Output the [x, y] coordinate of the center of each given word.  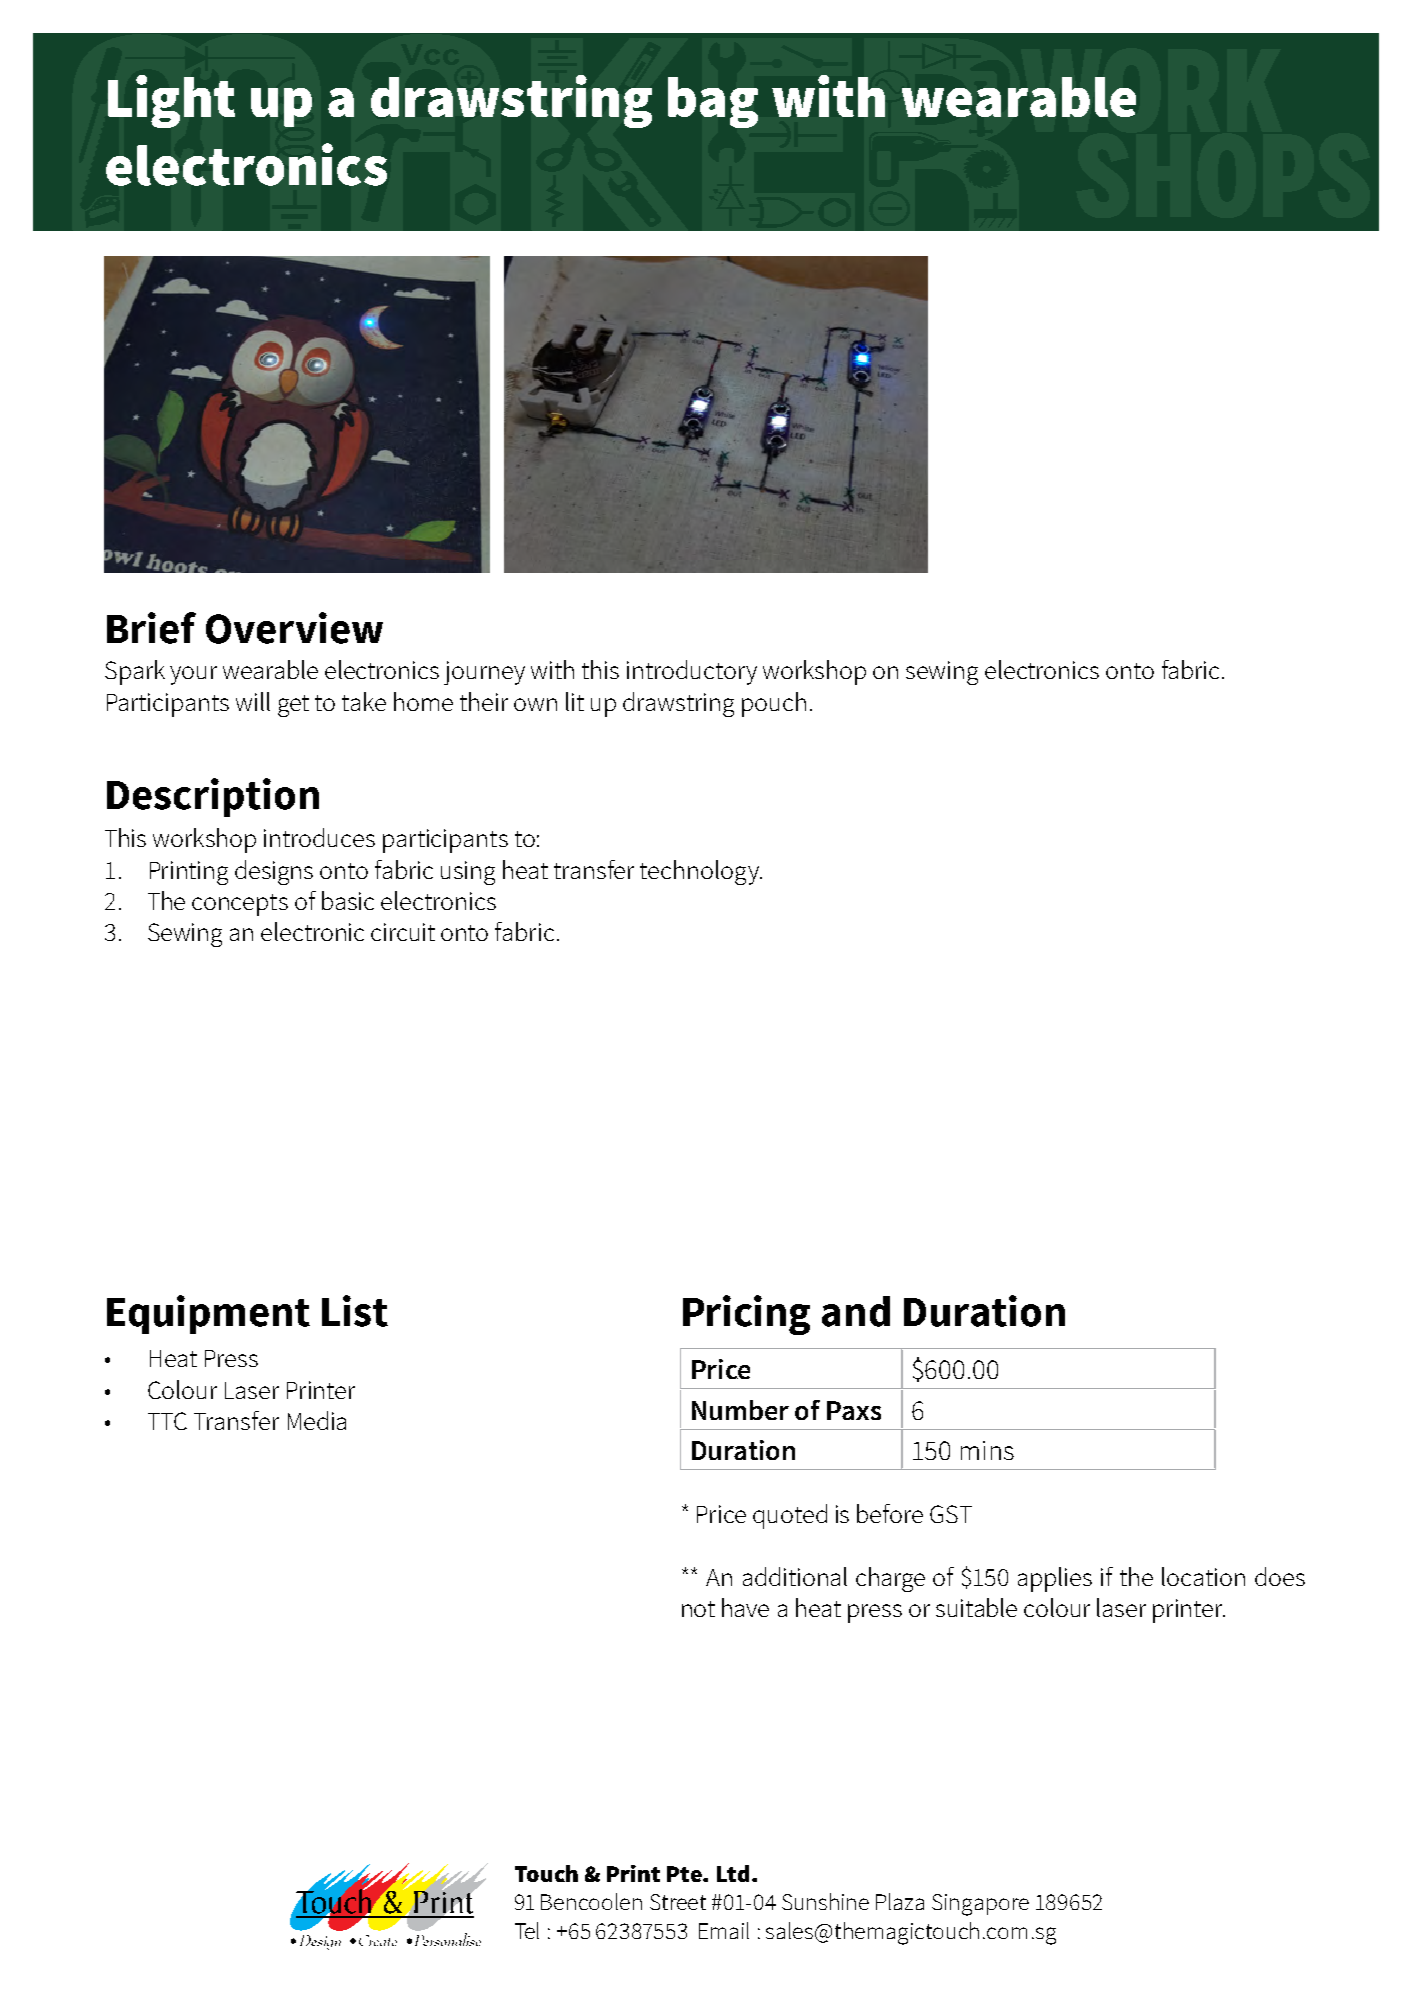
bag [713, 102]
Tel [527, 1930]
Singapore [980, 1905]
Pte [685, 1874]
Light [171, 101]
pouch [774, 704]
